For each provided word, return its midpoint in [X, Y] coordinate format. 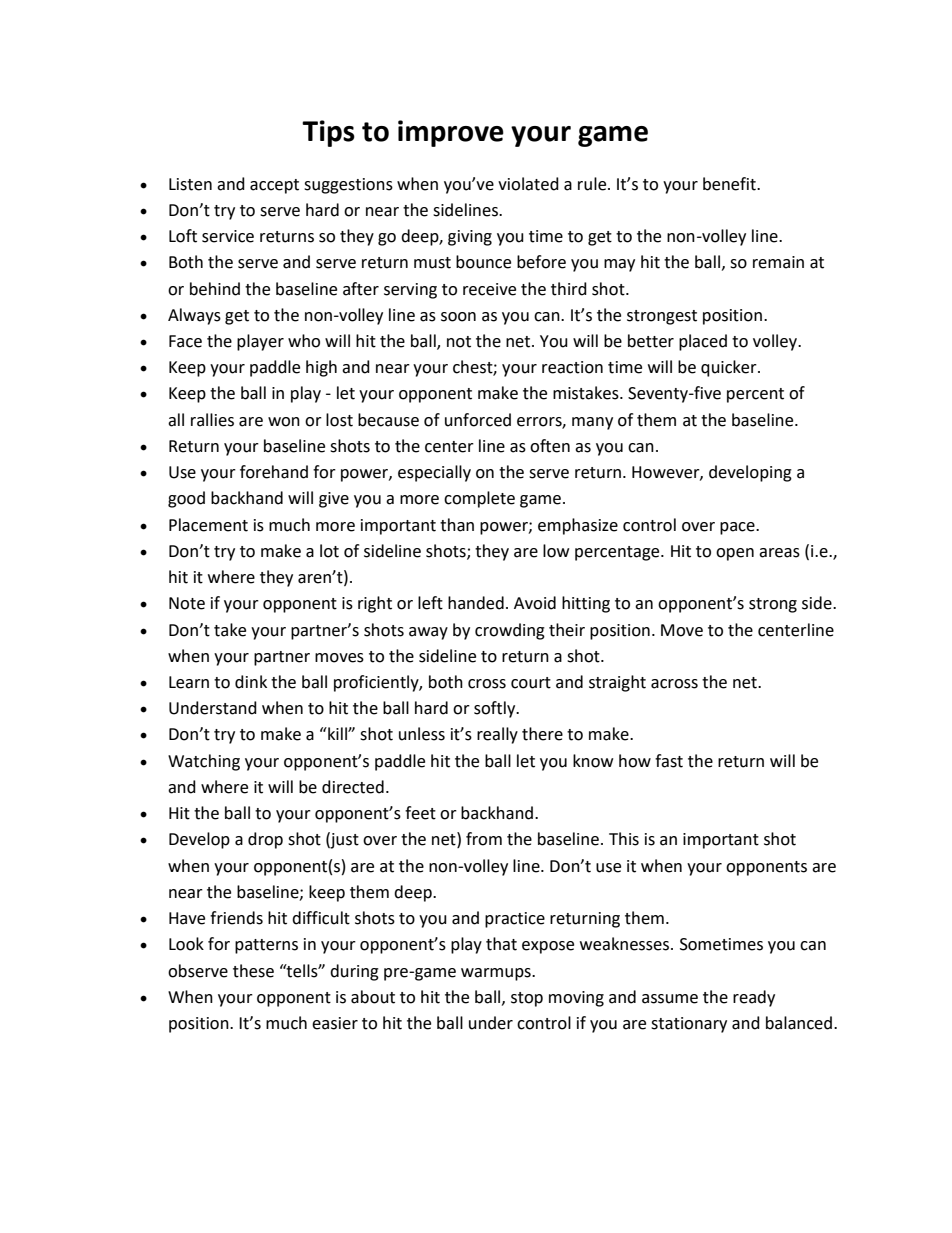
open [735, 554]
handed [476, 603]
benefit [730, 184]
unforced [478, 420]
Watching [204, 762]
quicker [730, 368]
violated [528, 184]
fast [669, 761]
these [253, 971]
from [484, 839]
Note [187, 603]
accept [274, 186]
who [304, 341]
